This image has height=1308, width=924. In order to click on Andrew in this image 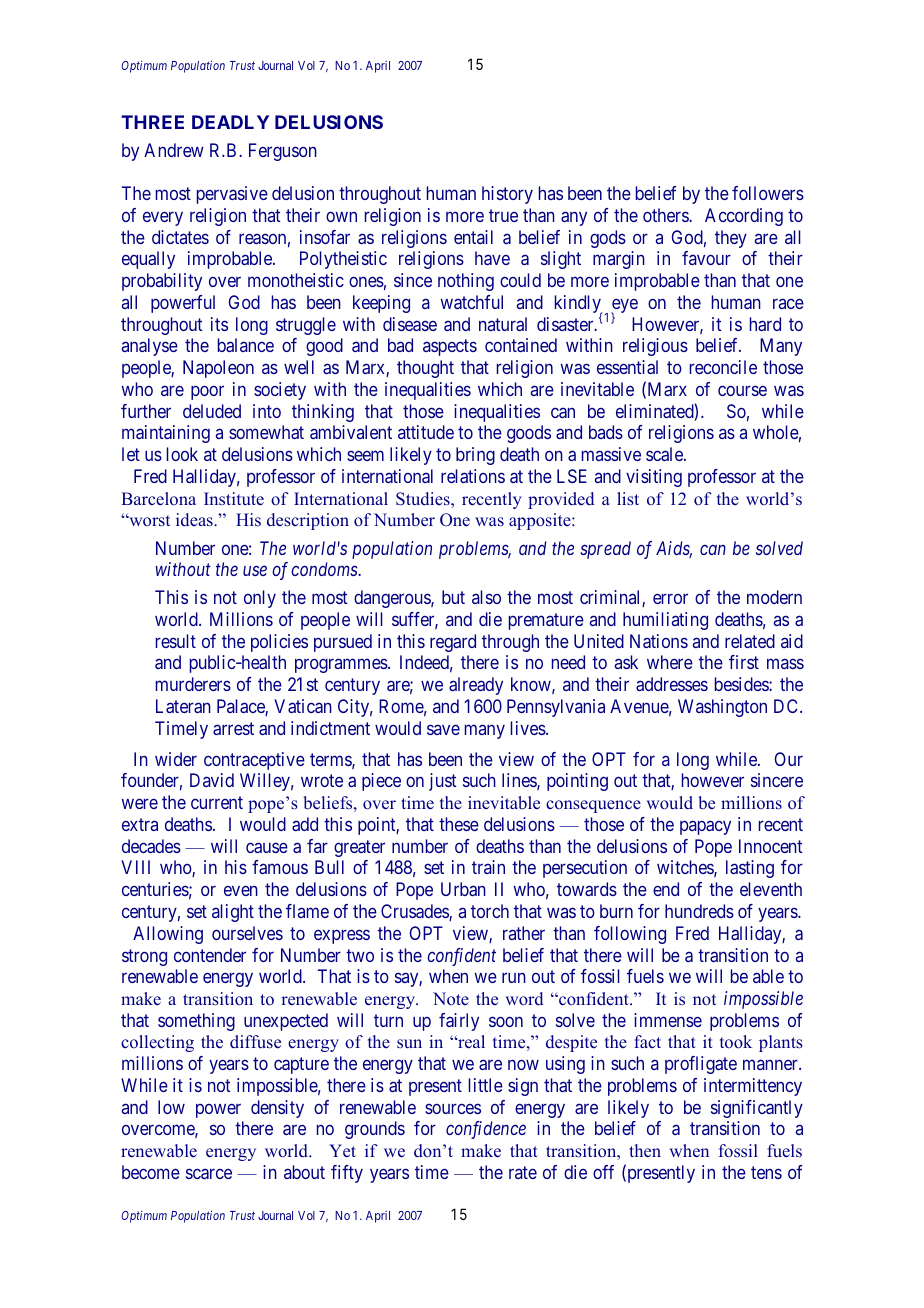, I will do `click(174, 150)`.
